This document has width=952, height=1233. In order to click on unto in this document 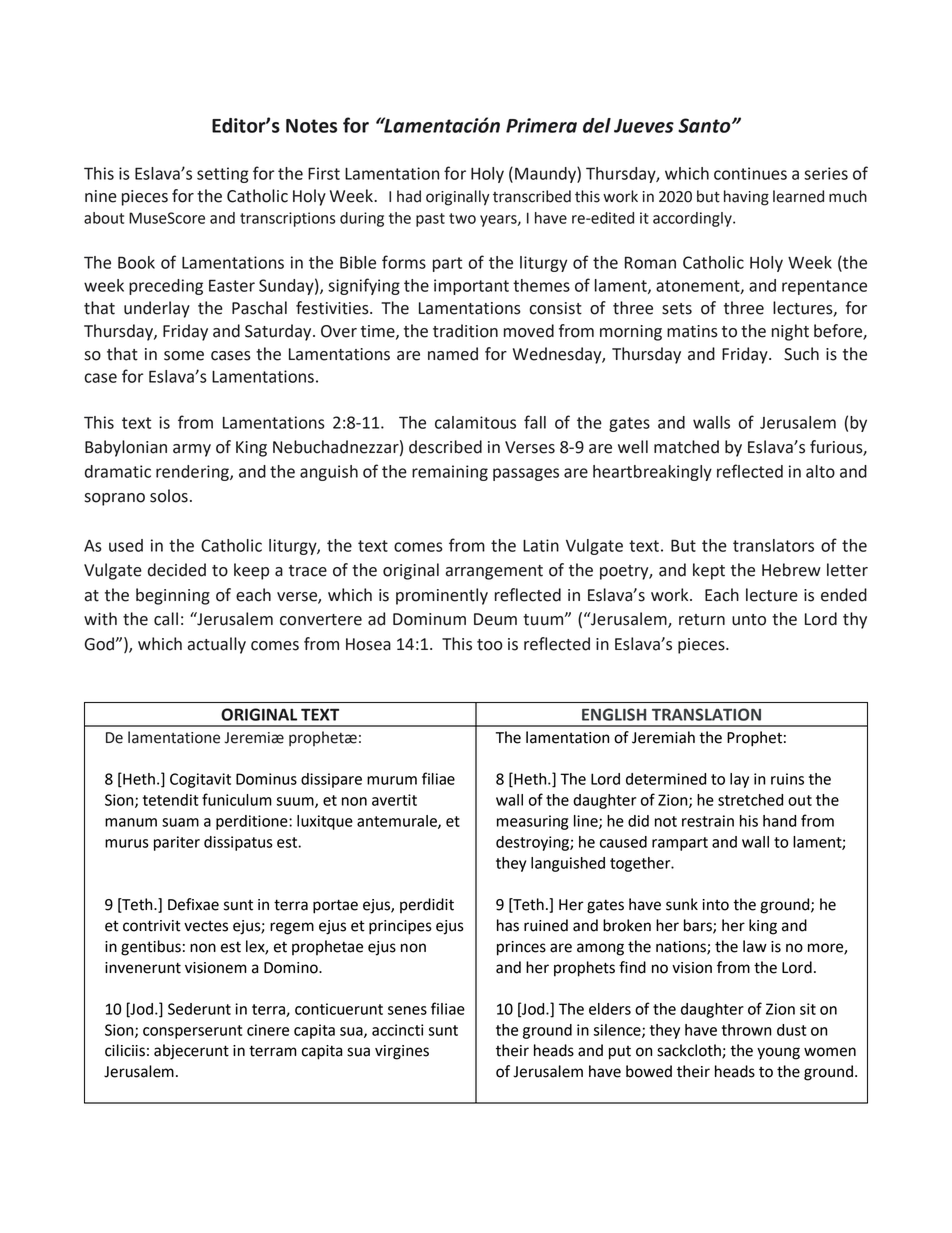, I will do `click(749, 620)`.
